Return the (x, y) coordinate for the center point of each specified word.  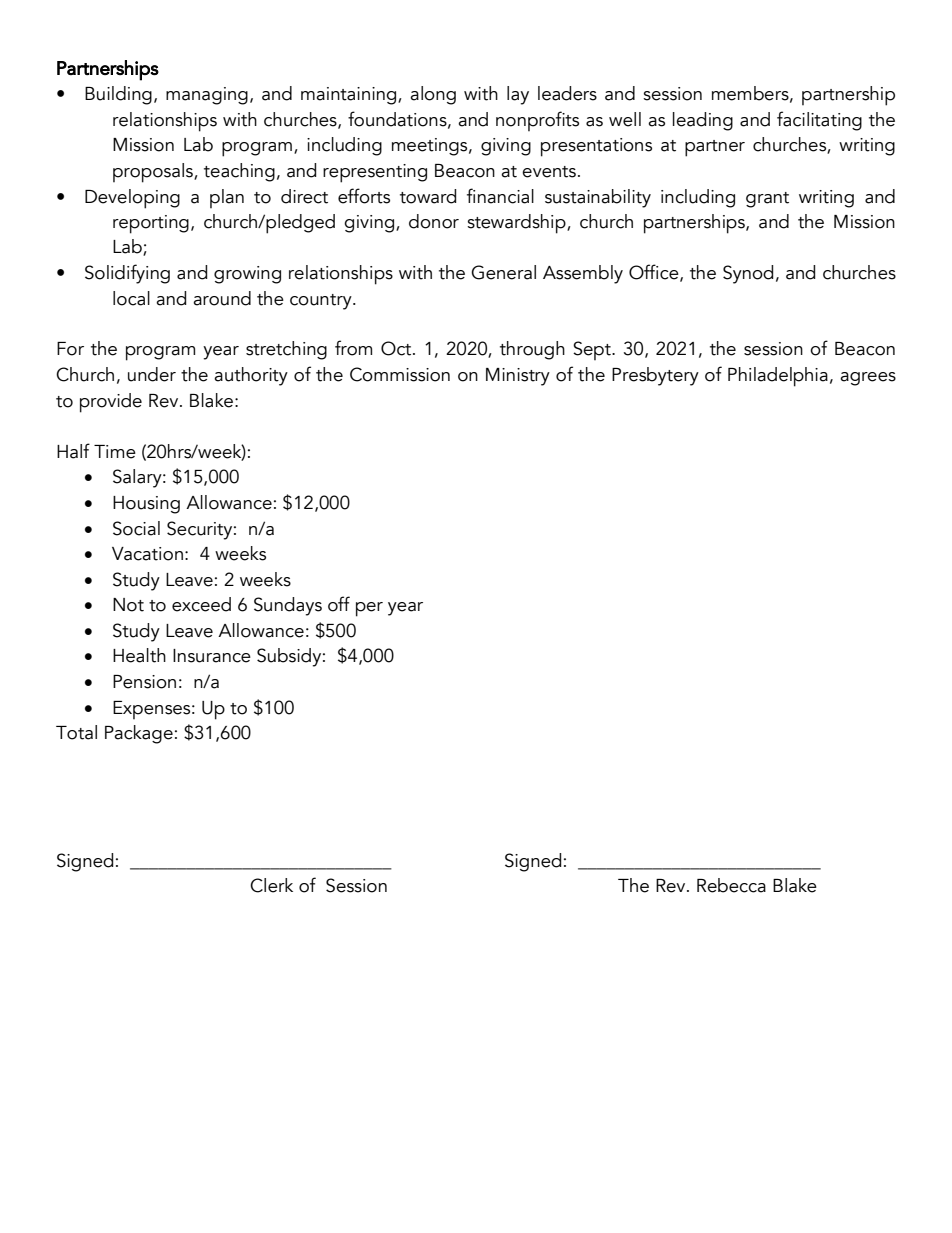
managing (207, 96)
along (433, 95)
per (369, 609)
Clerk (271, 885)
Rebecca (731, 885)
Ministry (518, 377)
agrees (868, 379)
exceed (201, 604)
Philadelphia (778, 377)
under (152, 374)
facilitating (819, 121)
